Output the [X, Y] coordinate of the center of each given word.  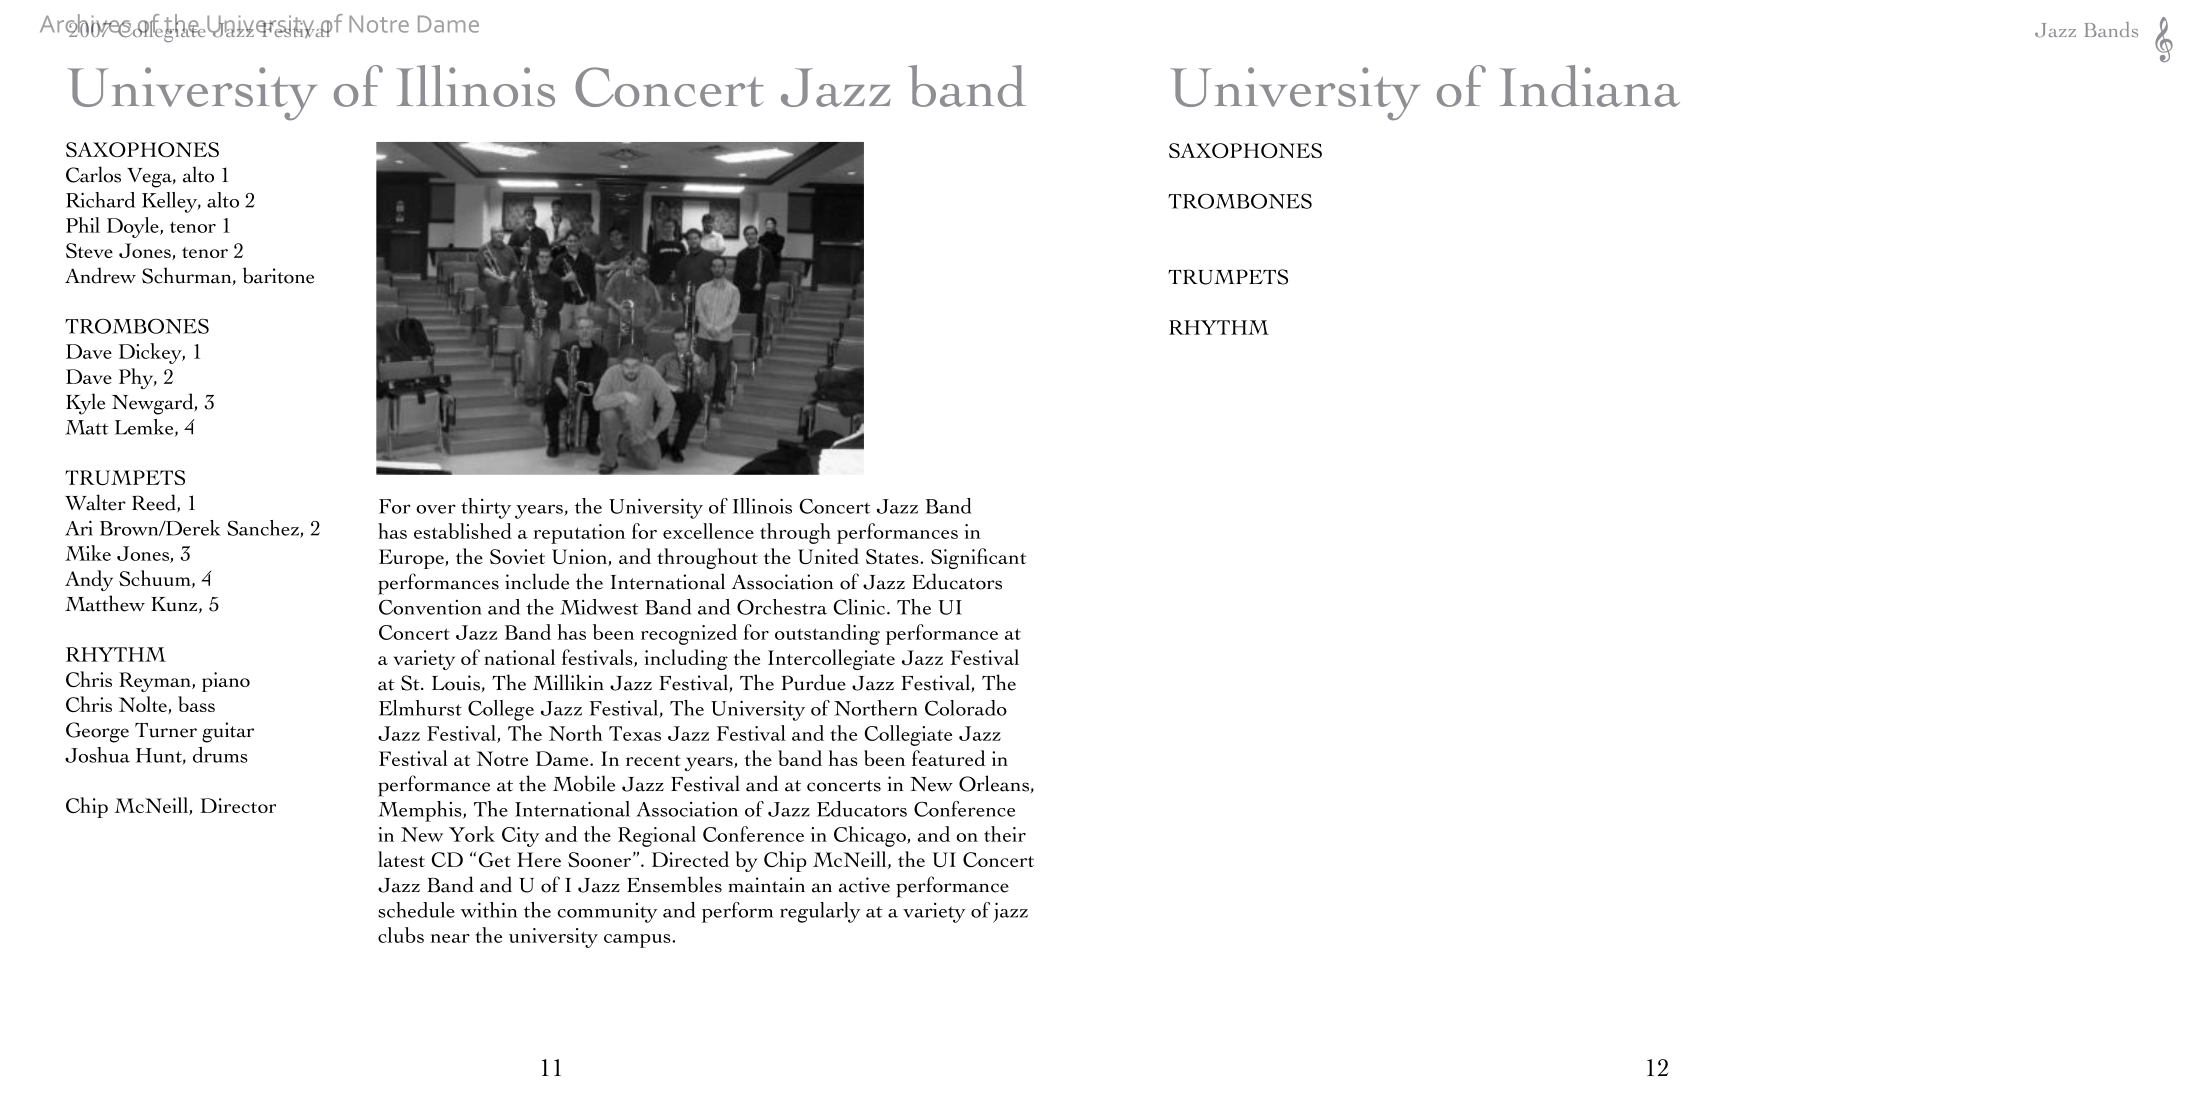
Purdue [813, 682]
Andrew [100, 275]
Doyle [134, 227]
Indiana [1589, 86]
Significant [978, 558]
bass [196, 704]
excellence [708, 531]
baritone [278, 275]
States [893, 556]
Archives [86, 24]
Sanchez [264, 529]
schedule [416, 910]
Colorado [966, 708]
